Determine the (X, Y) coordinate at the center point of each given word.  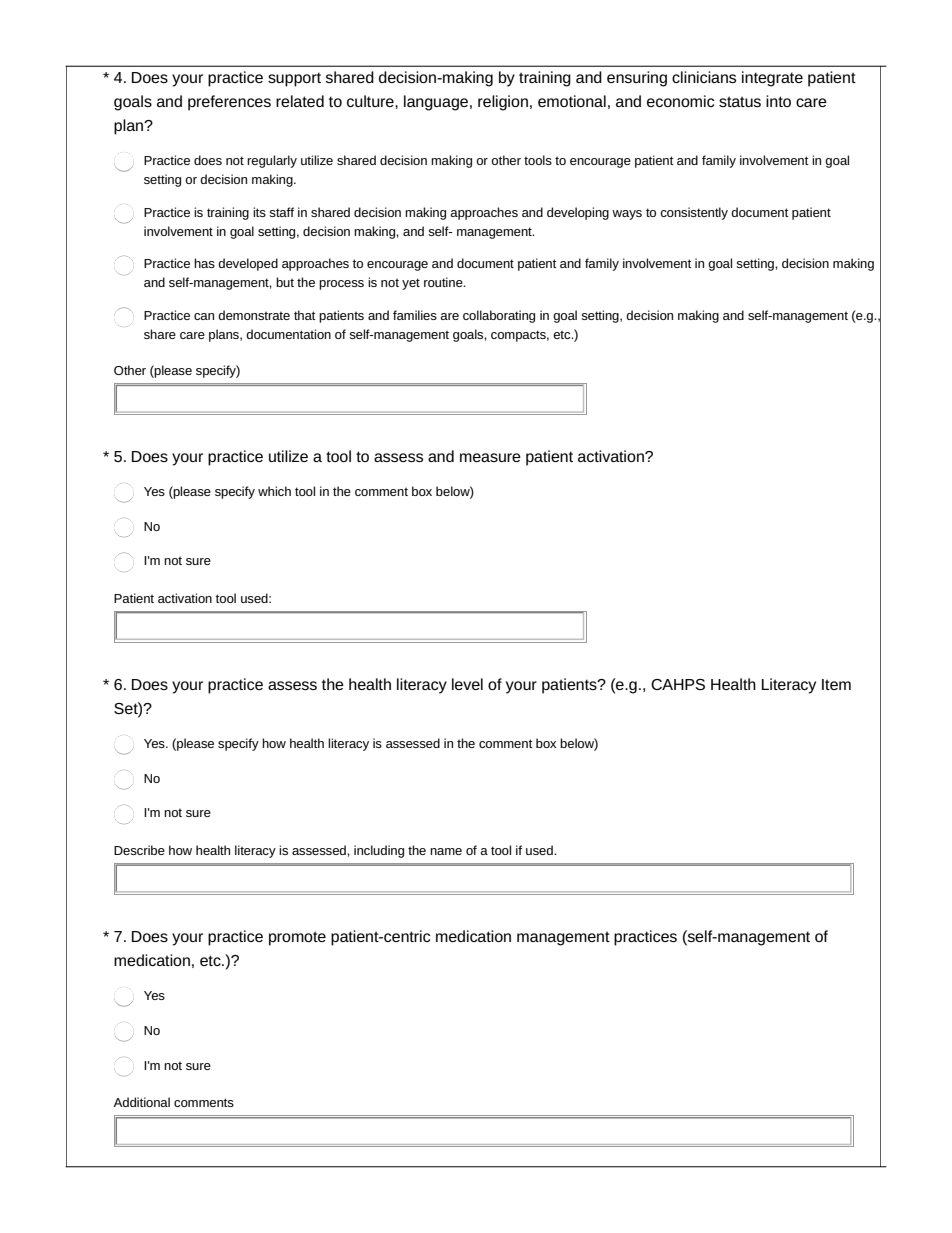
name (446, 851)
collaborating (499, 316)
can (204, 316)
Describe (139, 850)
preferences (229, 103)
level (467, 684)
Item (836, 684)
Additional (141, 1102)
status (740, 101)
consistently (694, 213)
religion (503, 103)
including (379, 851)
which (274, 491)
